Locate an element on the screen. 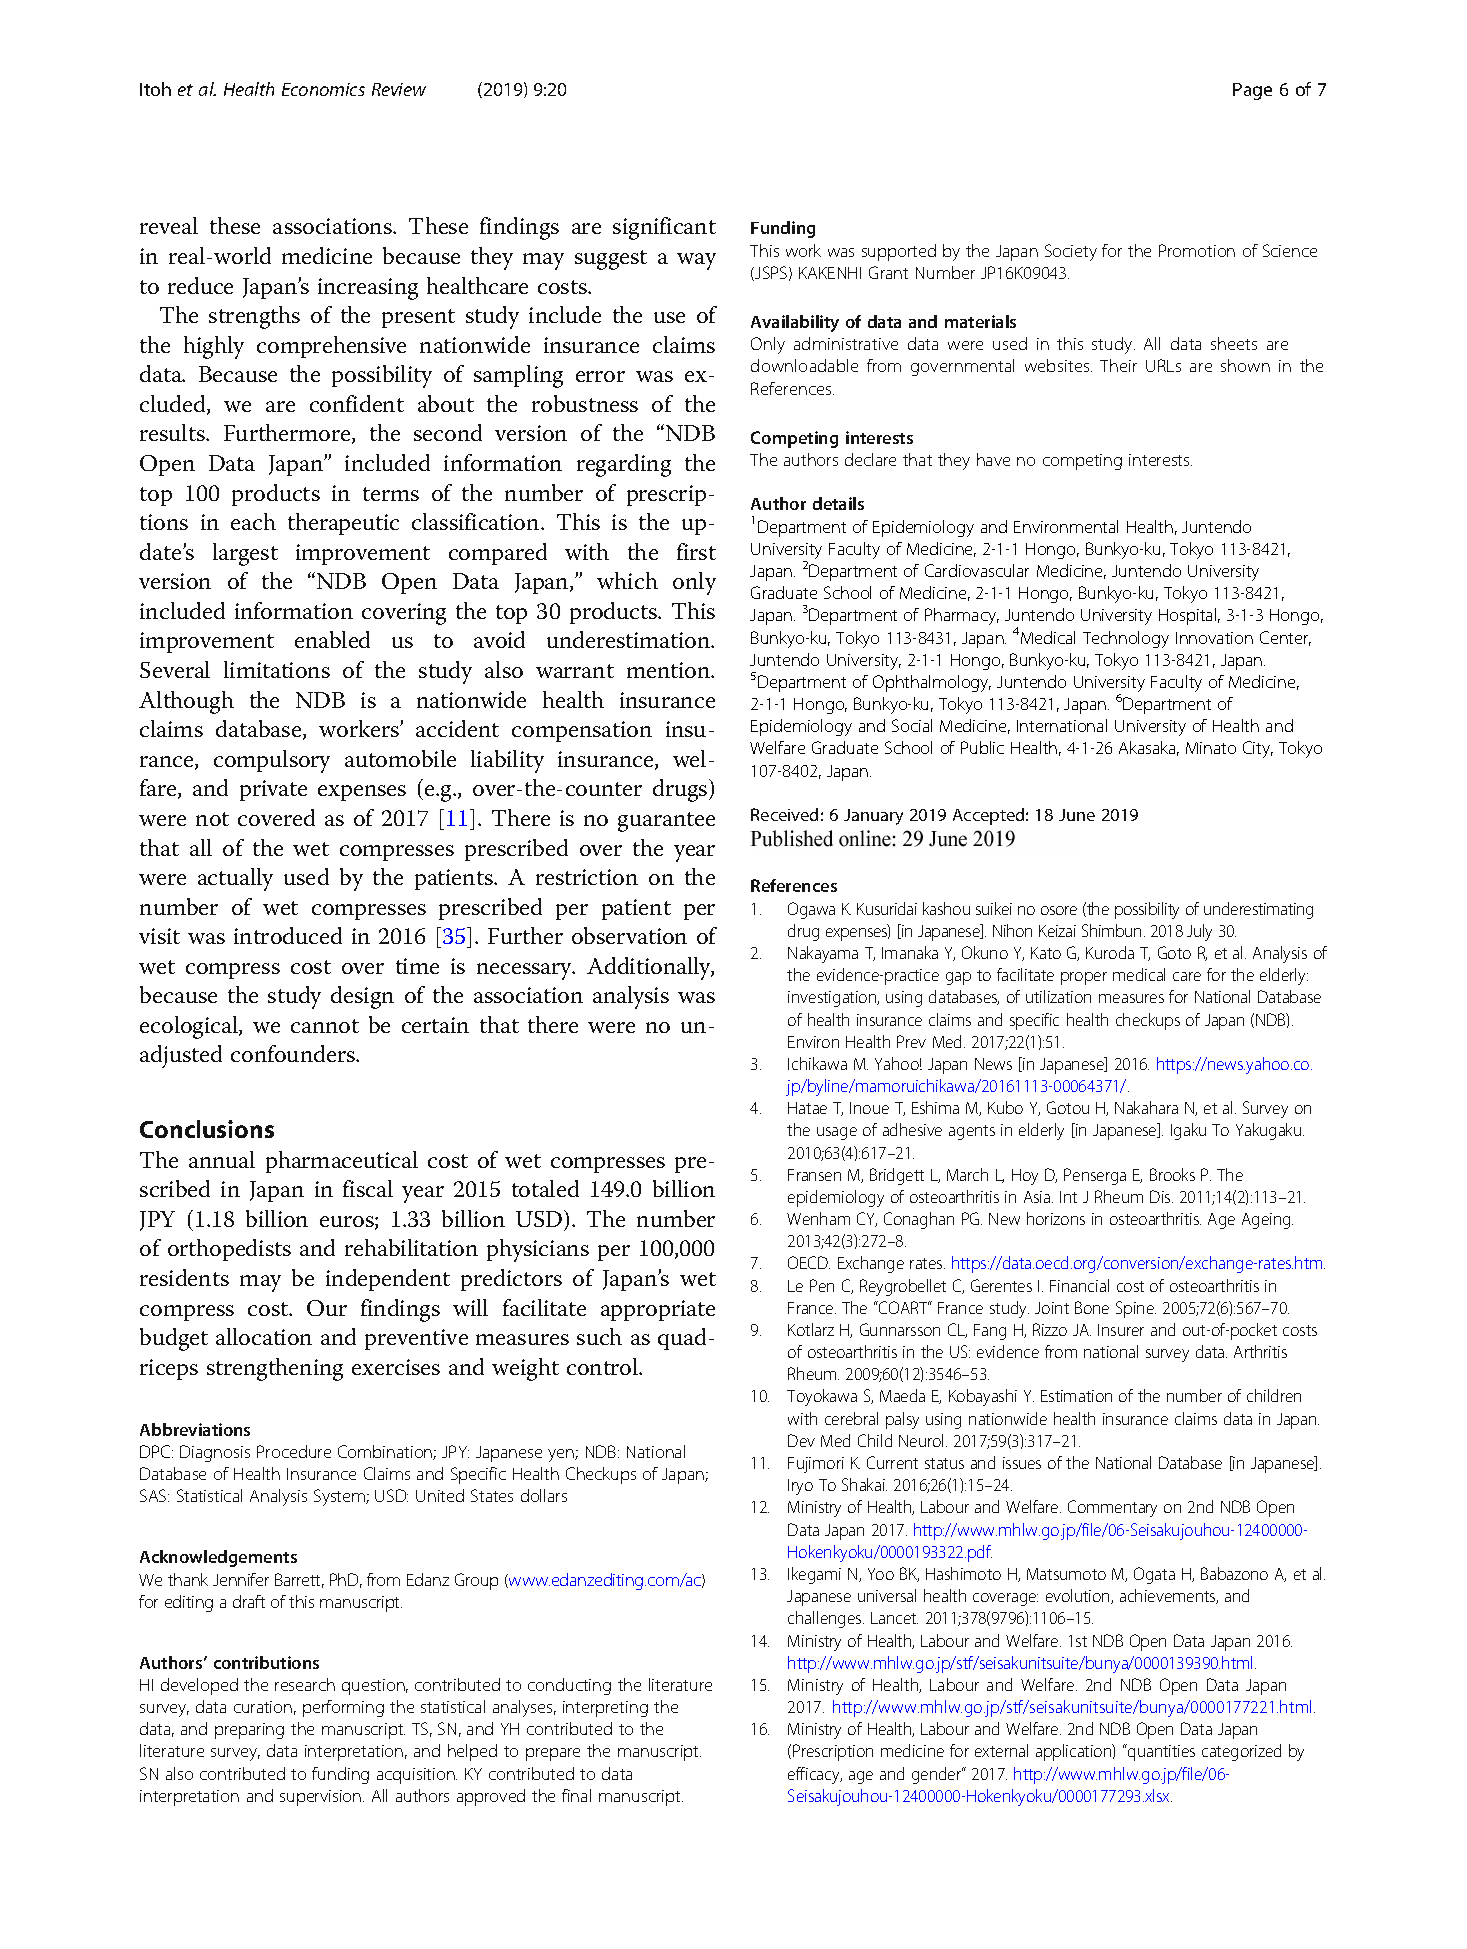  preparing is located at coordinates (249, 1731).
